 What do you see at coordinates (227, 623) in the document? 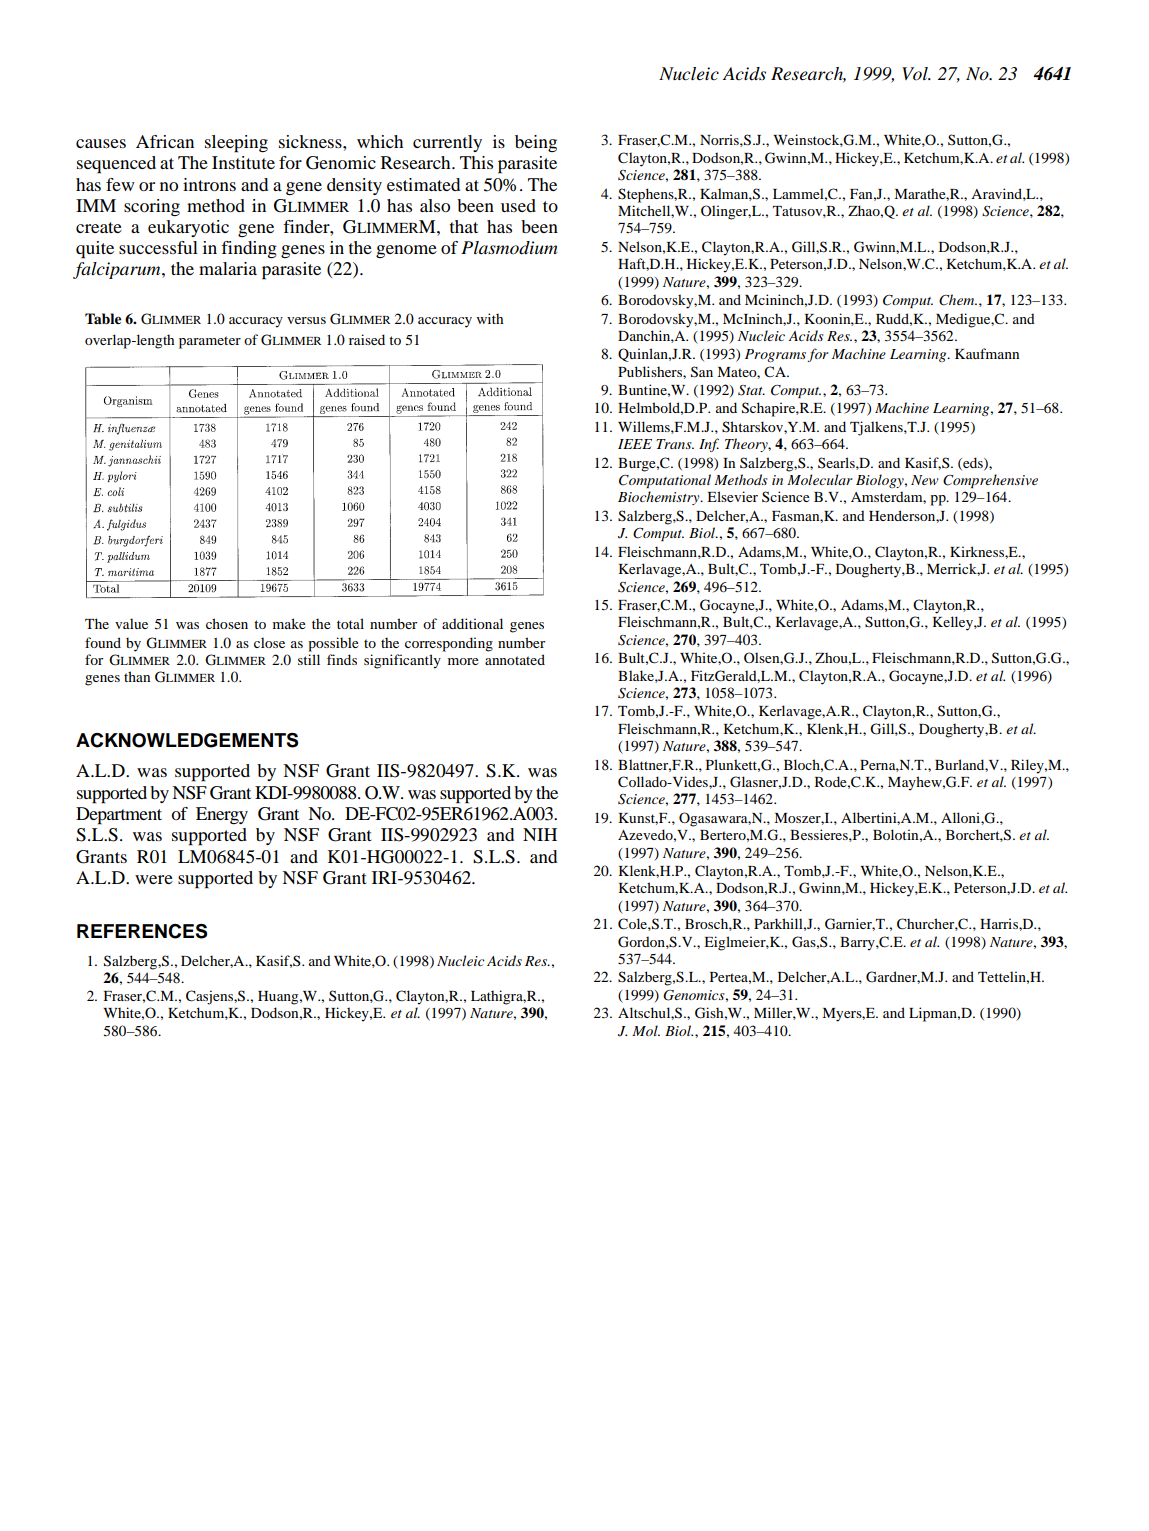
I see `chosen` at bounding box center [227, 623].
